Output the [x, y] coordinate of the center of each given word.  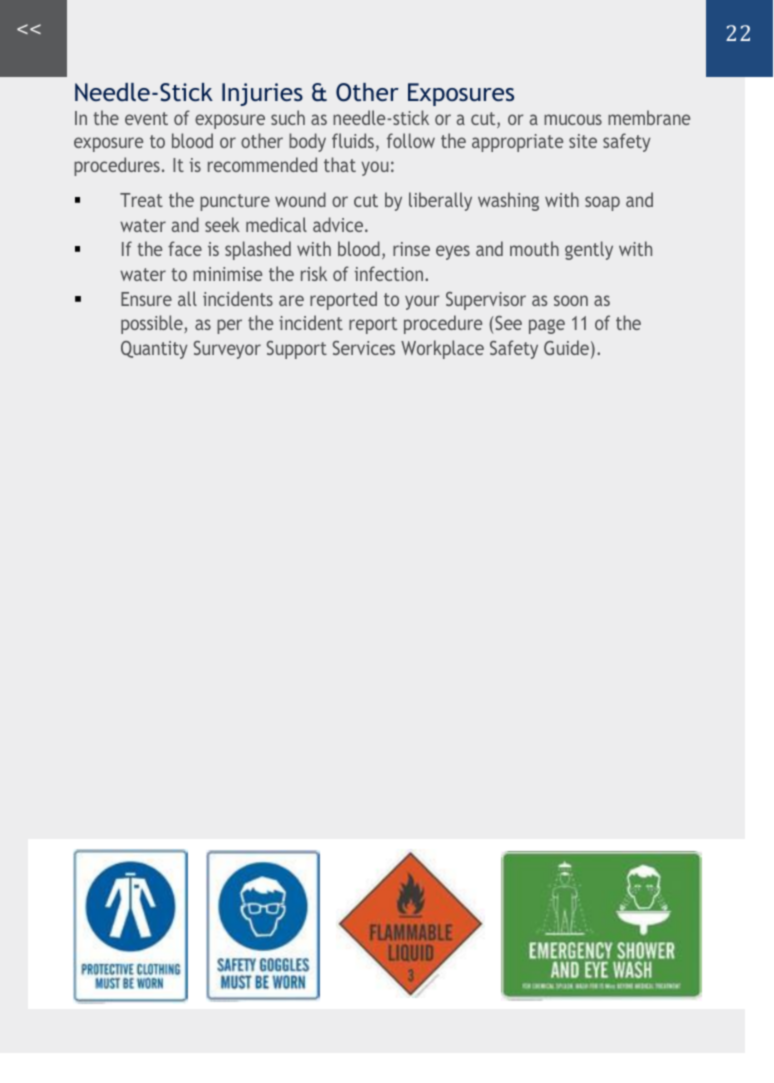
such [288, 117]
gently [589, 250]
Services [364, 348]
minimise [227, 274]
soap [602, 203]
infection [388, 273]
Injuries [262, 94]
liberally [440, 201]
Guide [566, 347]
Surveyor [227, 350]
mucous [573, 119]
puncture [235, 202]
